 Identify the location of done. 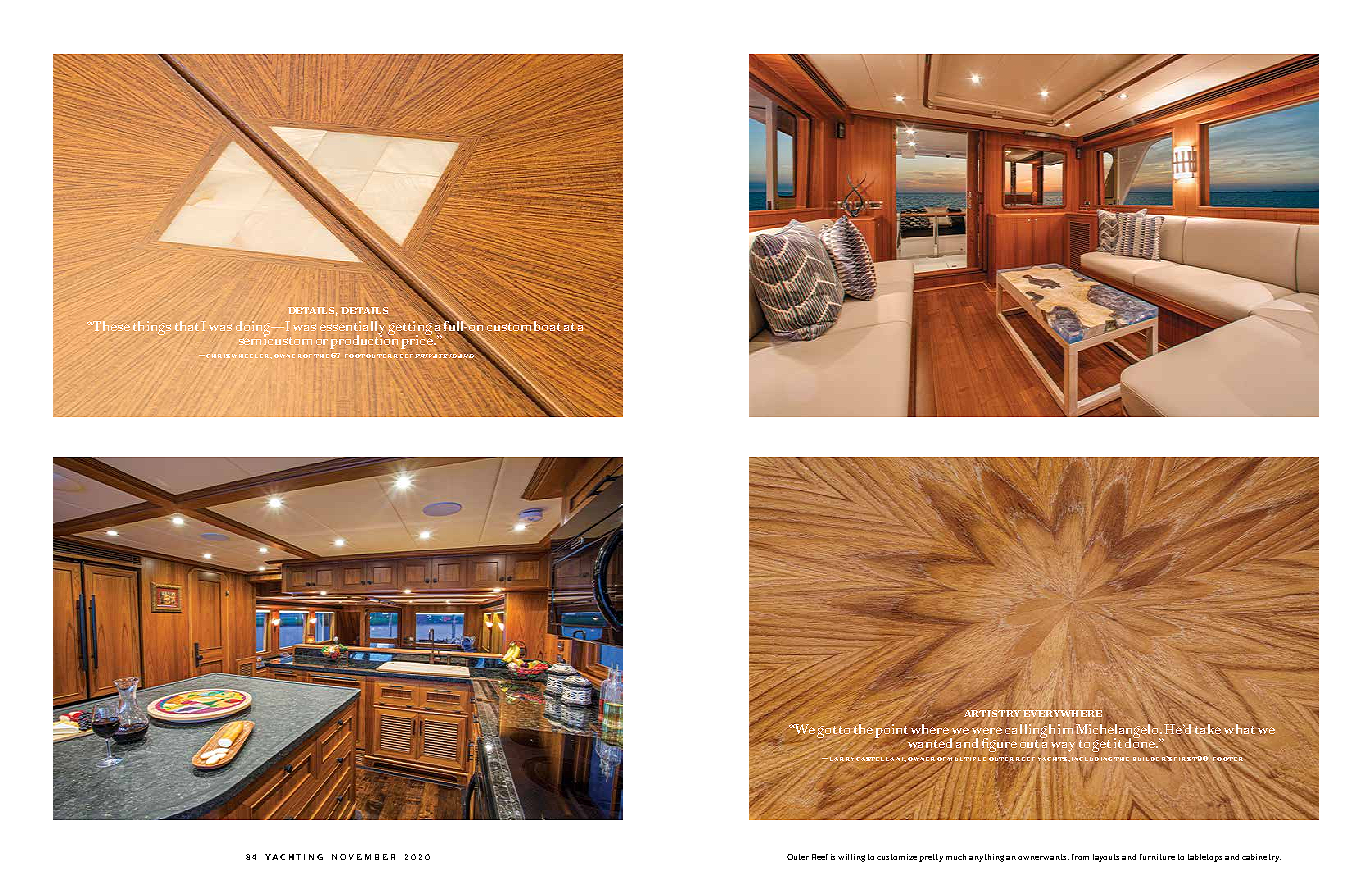
(1141, 742).
